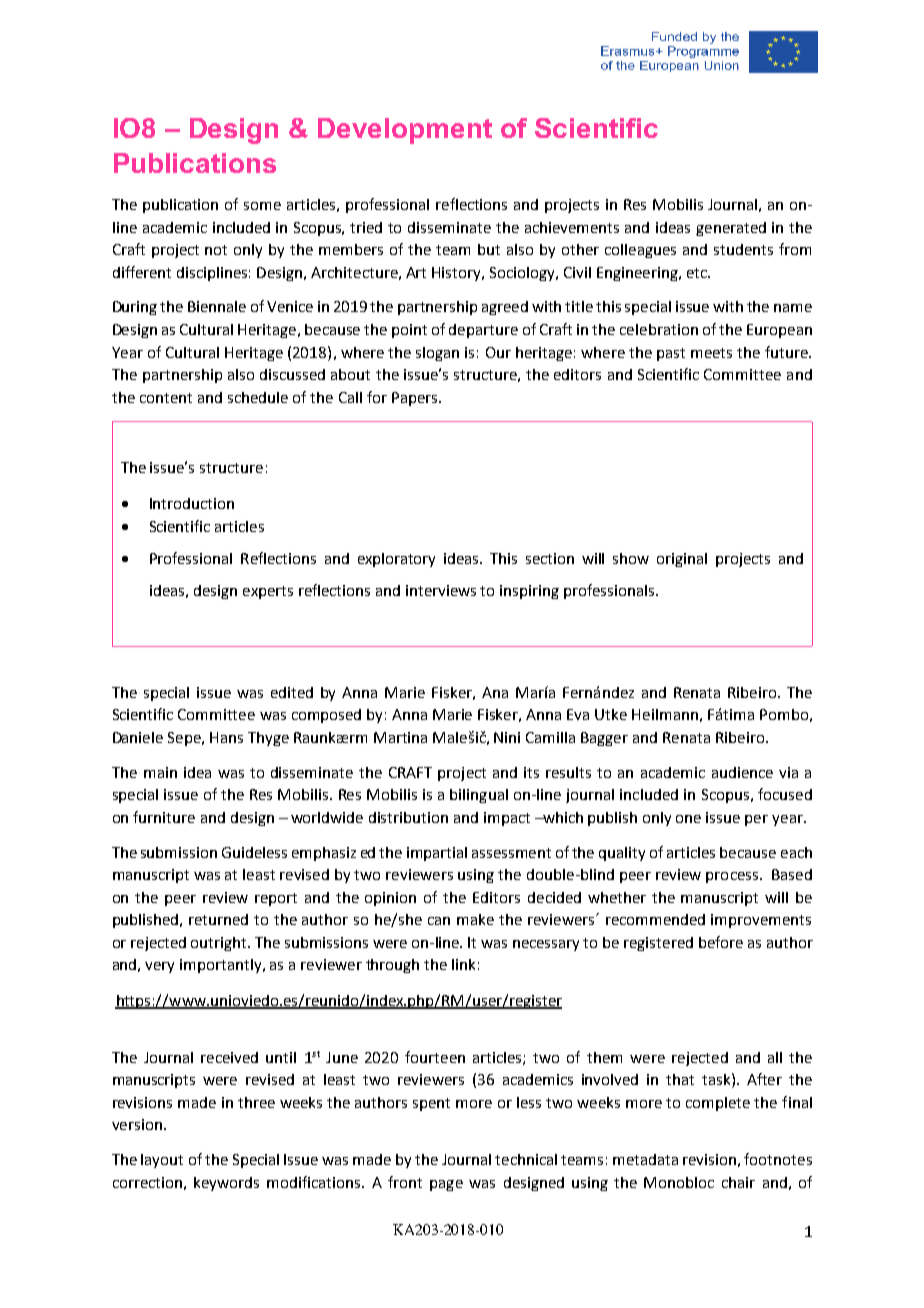  I want to click on chair, so click(738, 1182).
